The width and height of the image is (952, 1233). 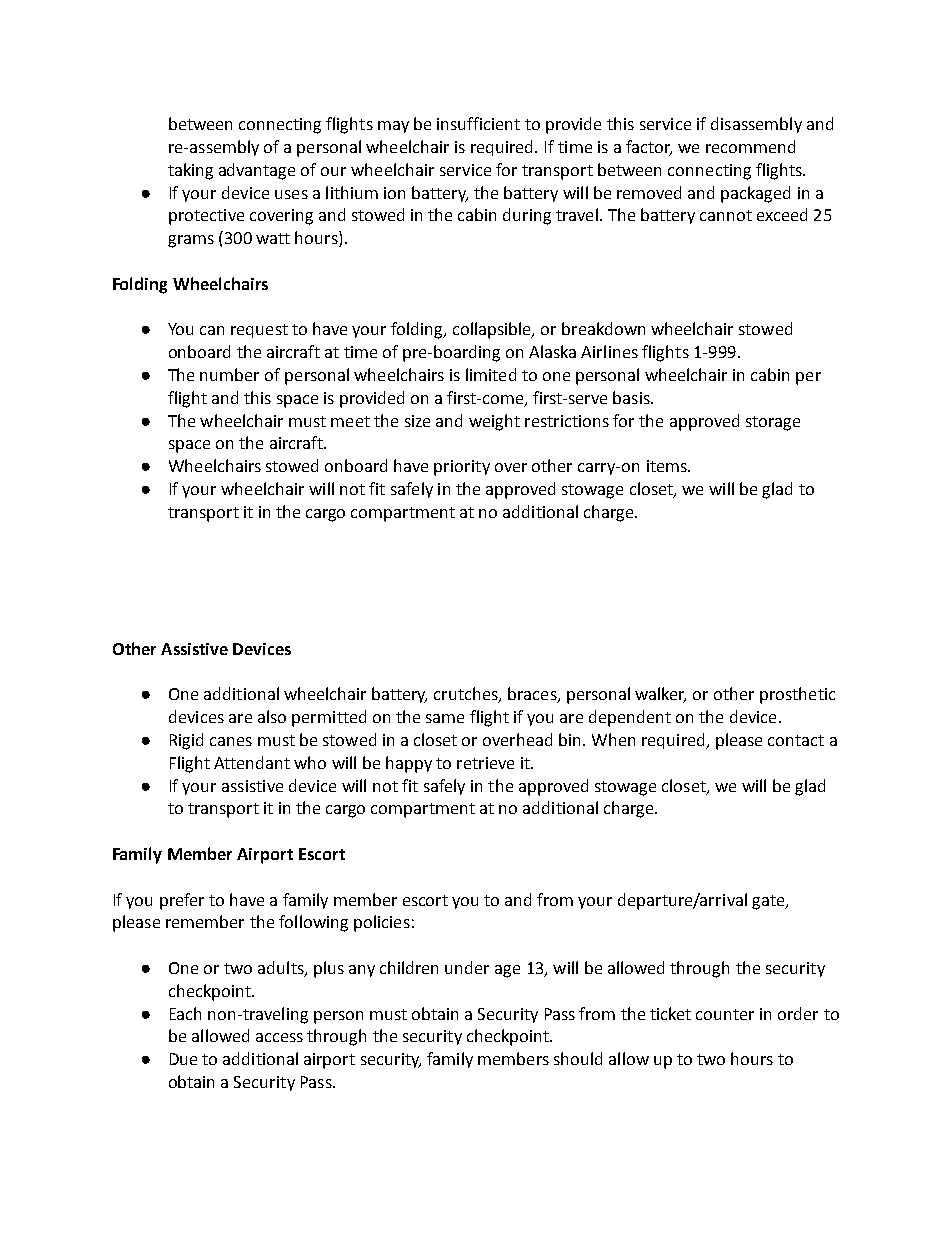 I want to click on items, so click(x=668, y=466).
